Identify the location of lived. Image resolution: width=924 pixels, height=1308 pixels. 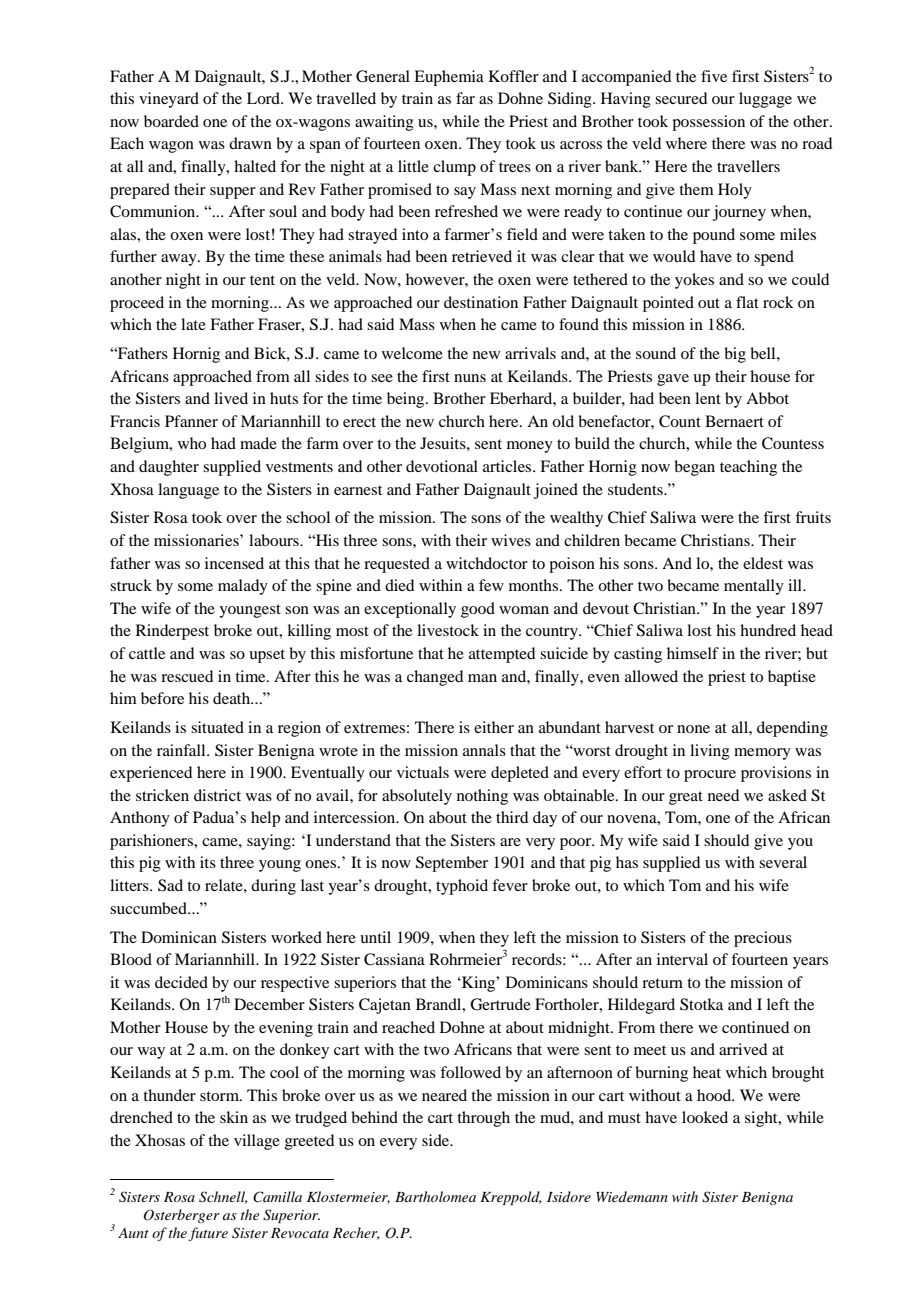
(231, 398).
